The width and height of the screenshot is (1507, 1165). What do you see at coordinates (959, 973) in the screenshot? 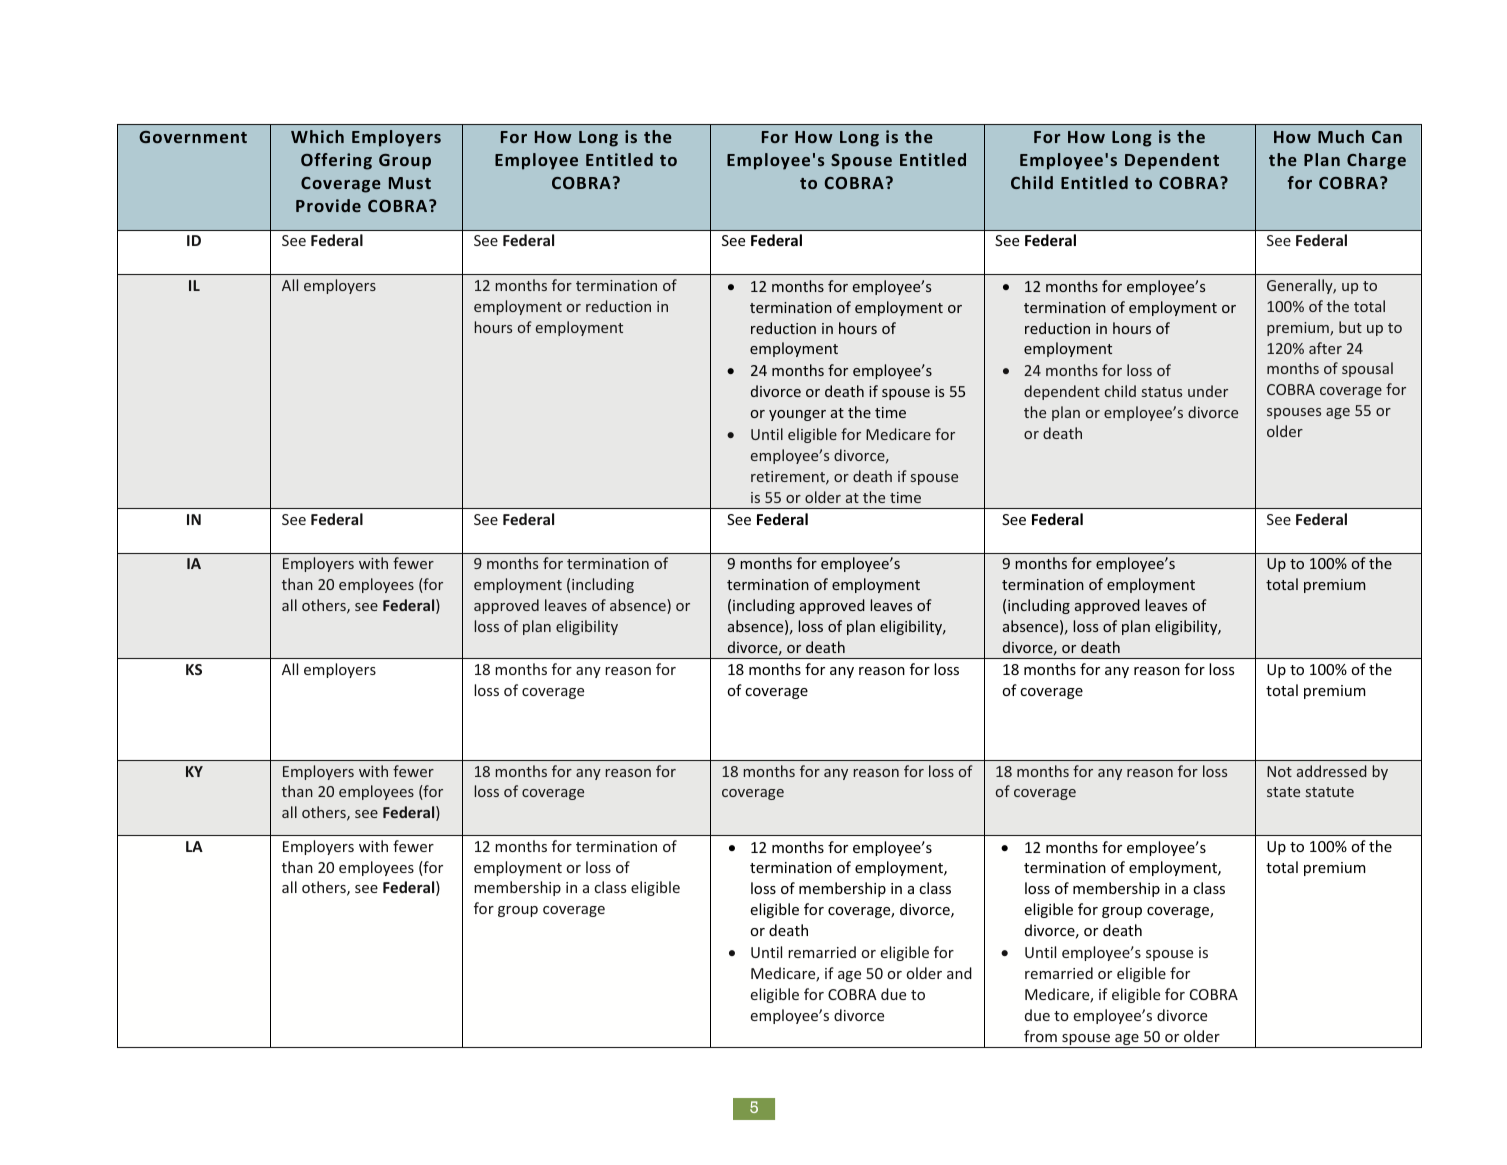
I see `and` at bounding box center [959, 973].
